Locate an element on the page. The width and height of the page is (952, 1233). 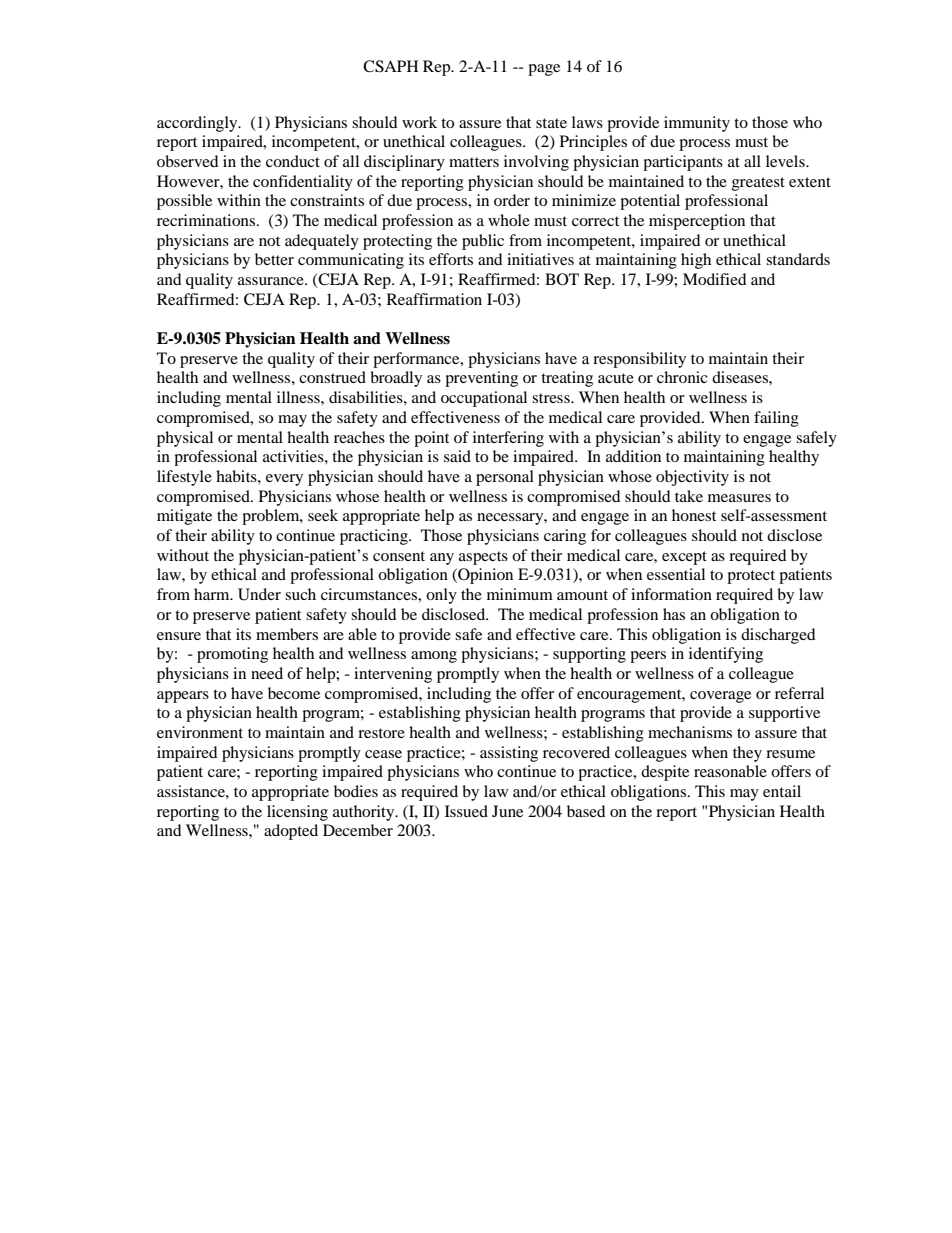
page is located at coordinates (544, 70).
